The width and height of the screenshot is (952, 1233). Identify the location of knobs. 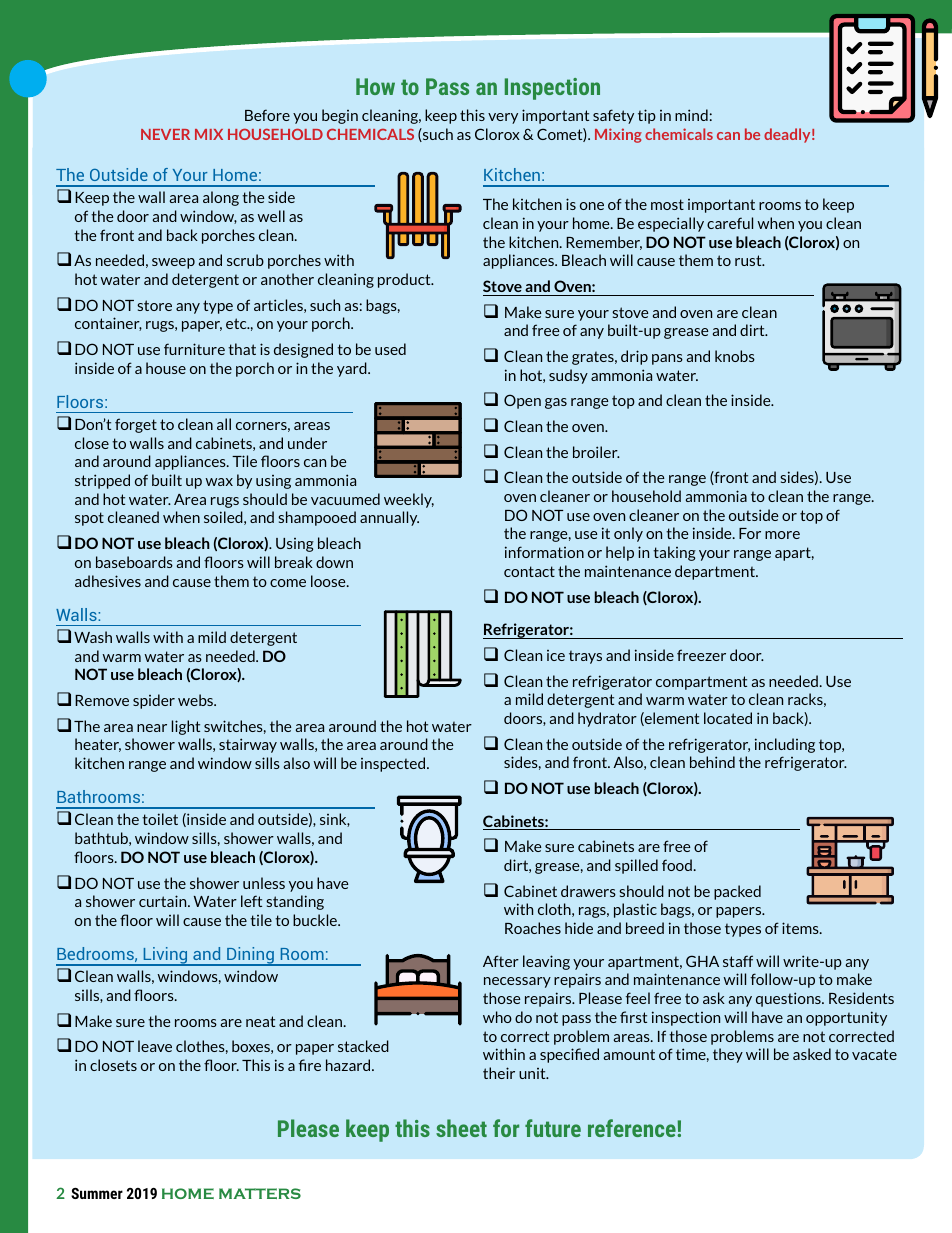
(735, 356).
